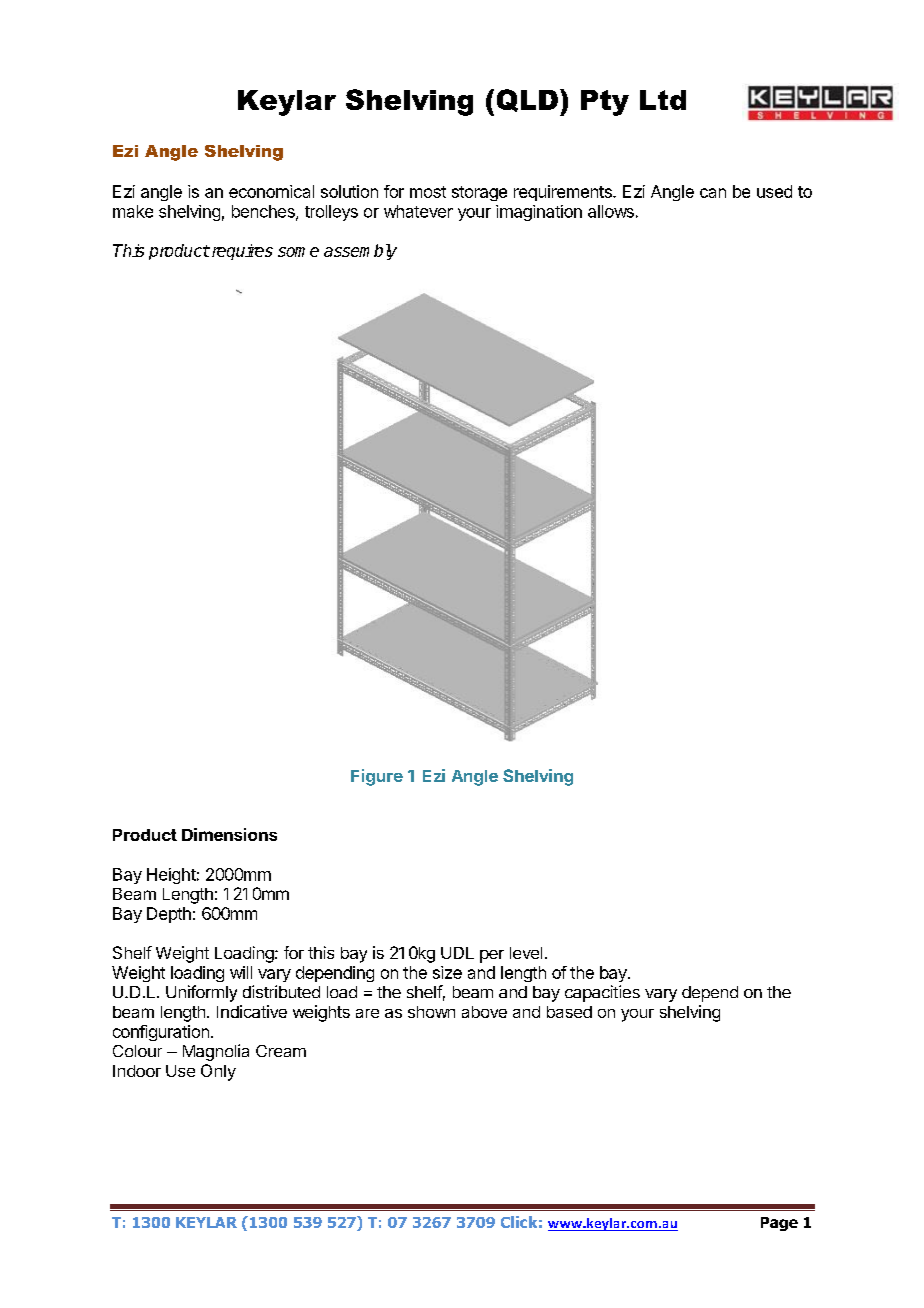 This screenshot has width=924, height=1308. I want to click on allows, so click(611, 211).
